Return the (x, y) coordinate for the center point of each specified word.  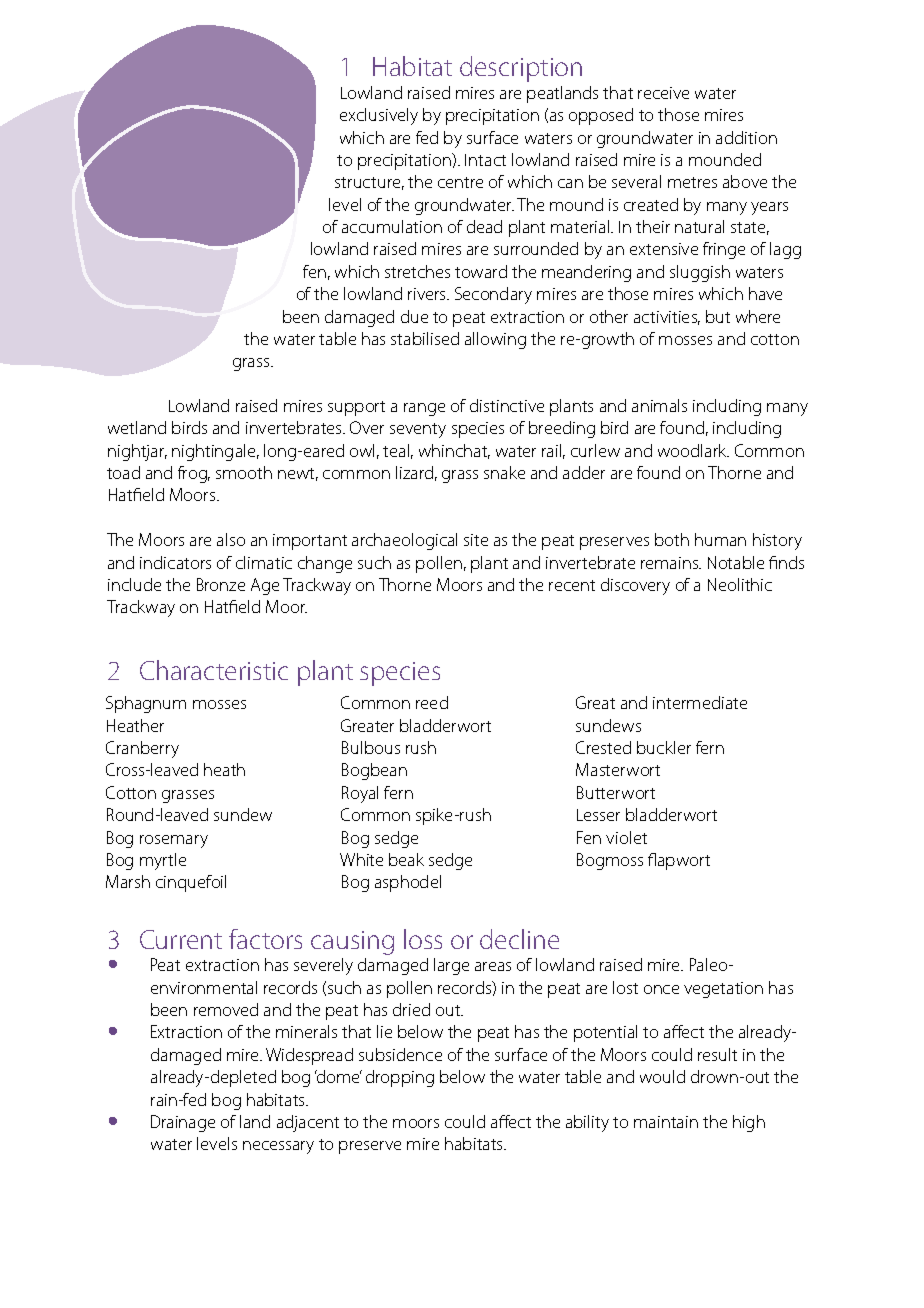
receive (663, 93)
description (521, 69)
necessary (278, 1147)
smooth (244, 472)
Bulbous (371, 747)
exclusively (379, 116)
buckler (664, 747)
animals (659, 405)
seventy (418, 430)
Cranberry (142, 749)
